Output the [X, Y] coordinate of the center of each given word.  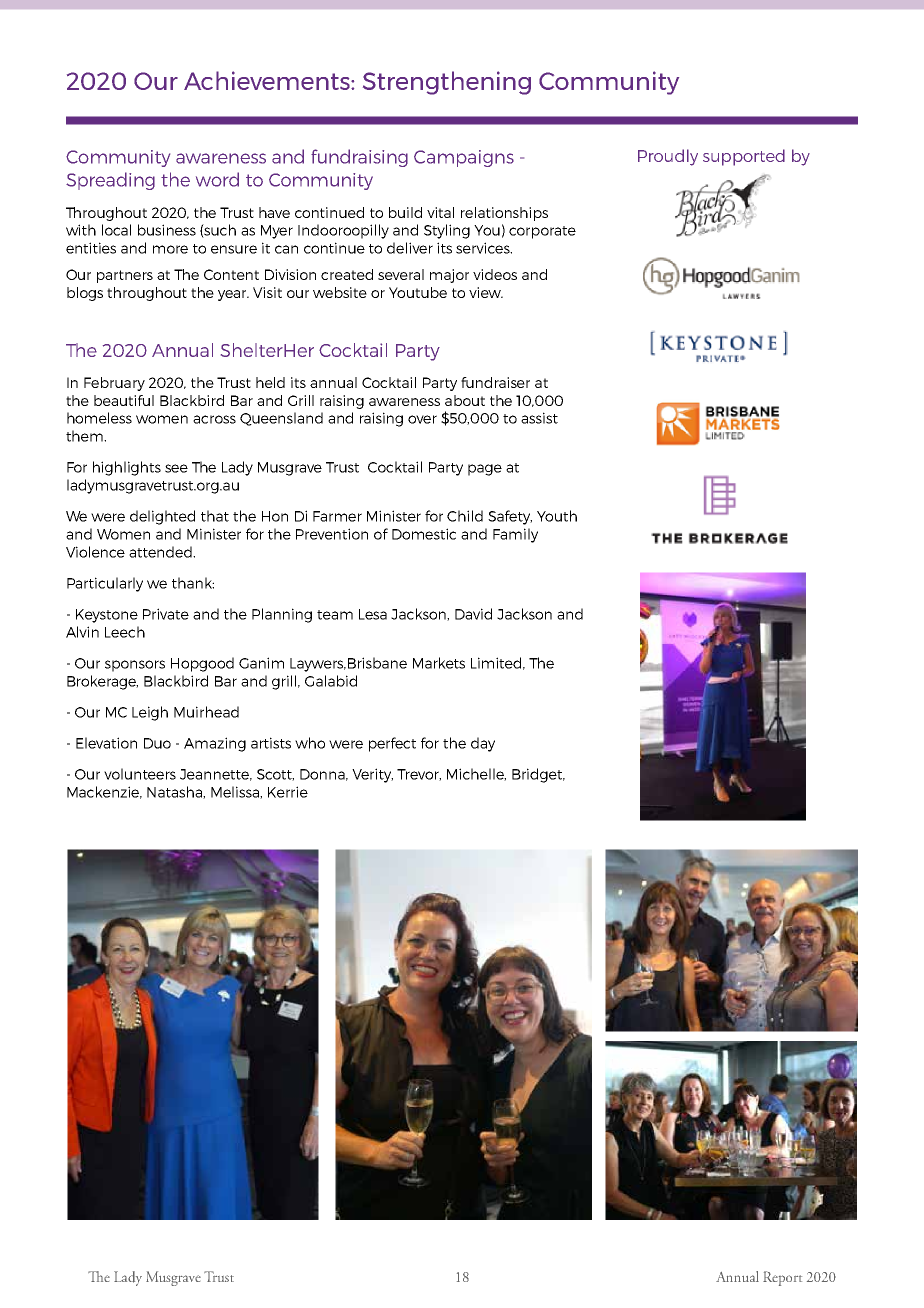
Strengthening [447, 83]
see [176, 468]
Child [465, 516]
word [217, 179]
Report [782, 1278]
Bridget [538, 775]
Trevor [419, 775]
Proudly [668, 157]
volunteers [140, 774]
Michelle [476, 774]
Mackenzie [104, 792]
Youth [557, 516]
